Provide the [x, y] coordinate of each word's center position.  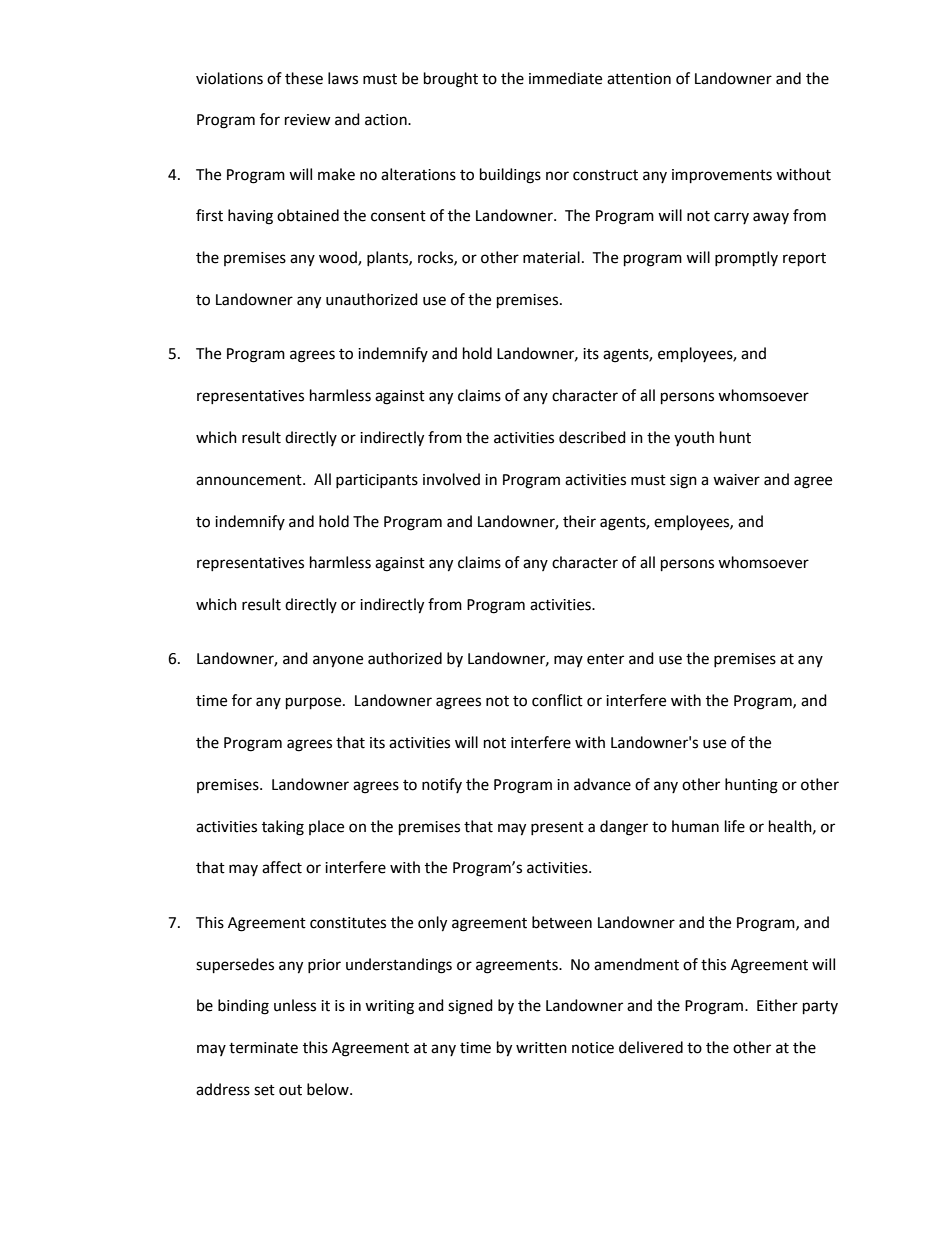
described [592, 437]
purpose [315, 703]
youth [694, 438]
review [308, 120]
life [735, 826]
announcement [250, 480]
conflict [557, 700]
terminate [263, 1048]
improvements [722, 176]
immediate [565, 78]
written [541, 1048]
